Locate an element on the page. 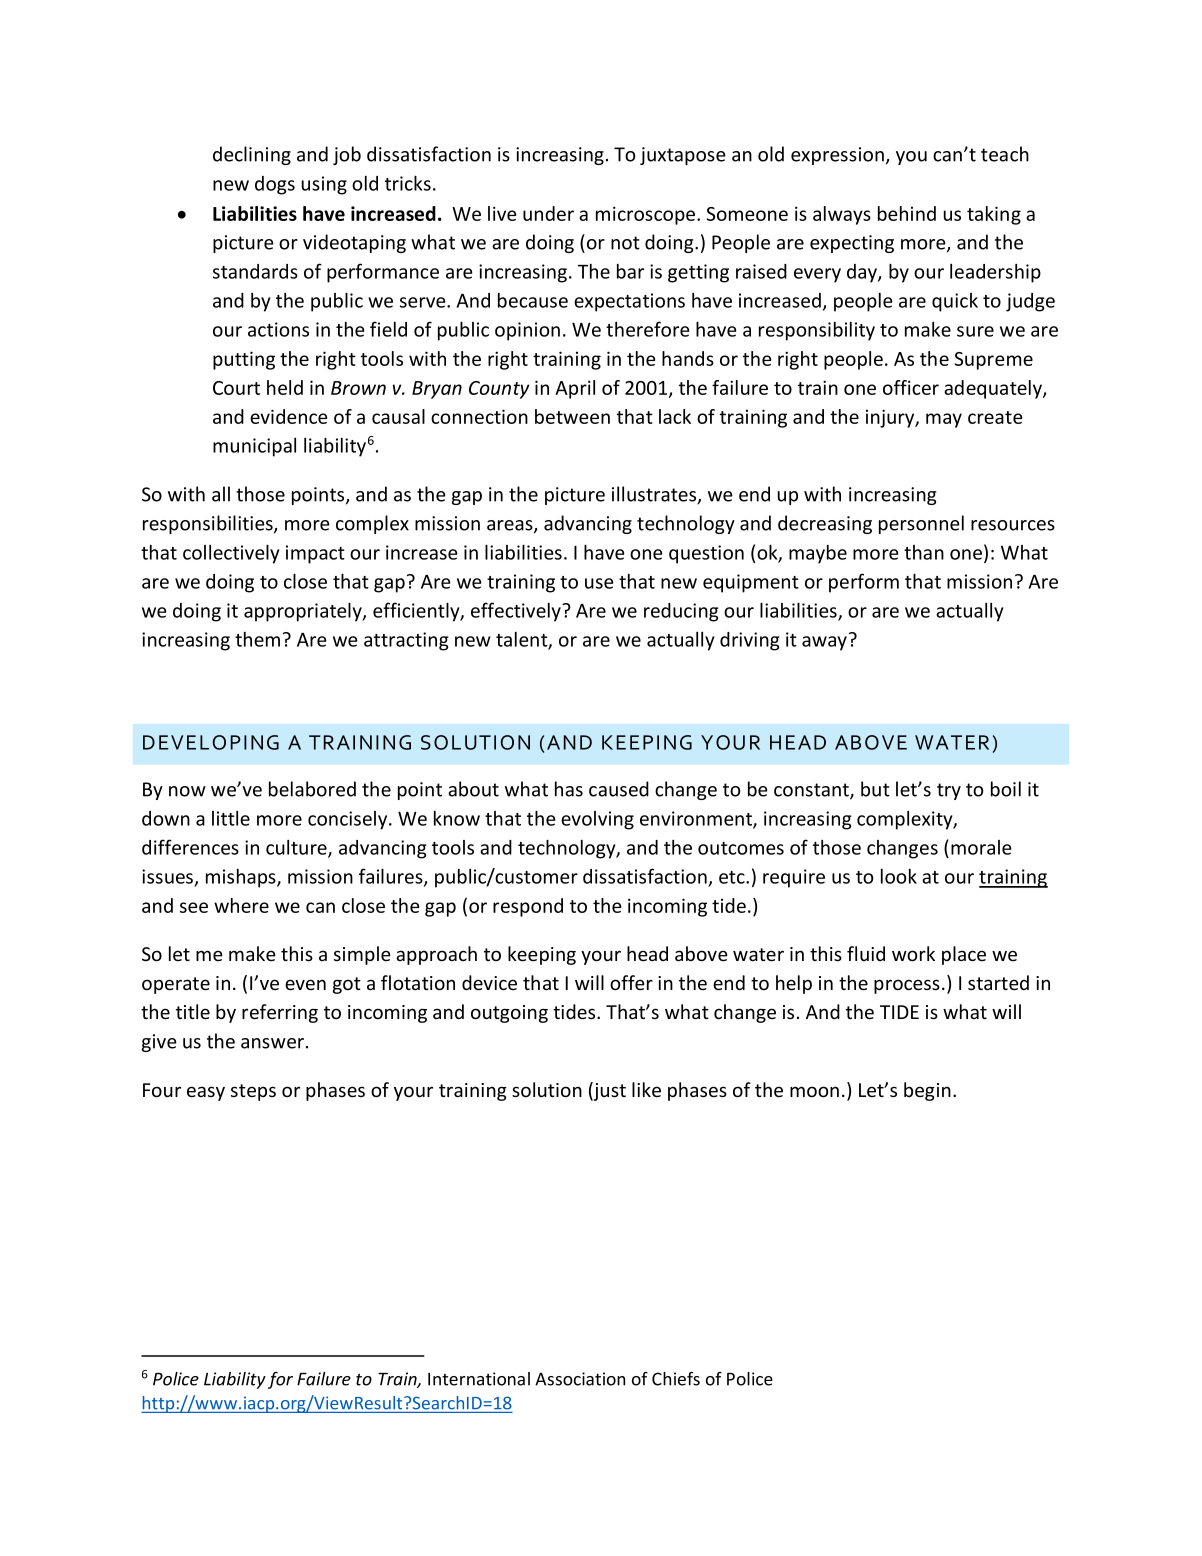  behind is located at coordinates (907, 213).
